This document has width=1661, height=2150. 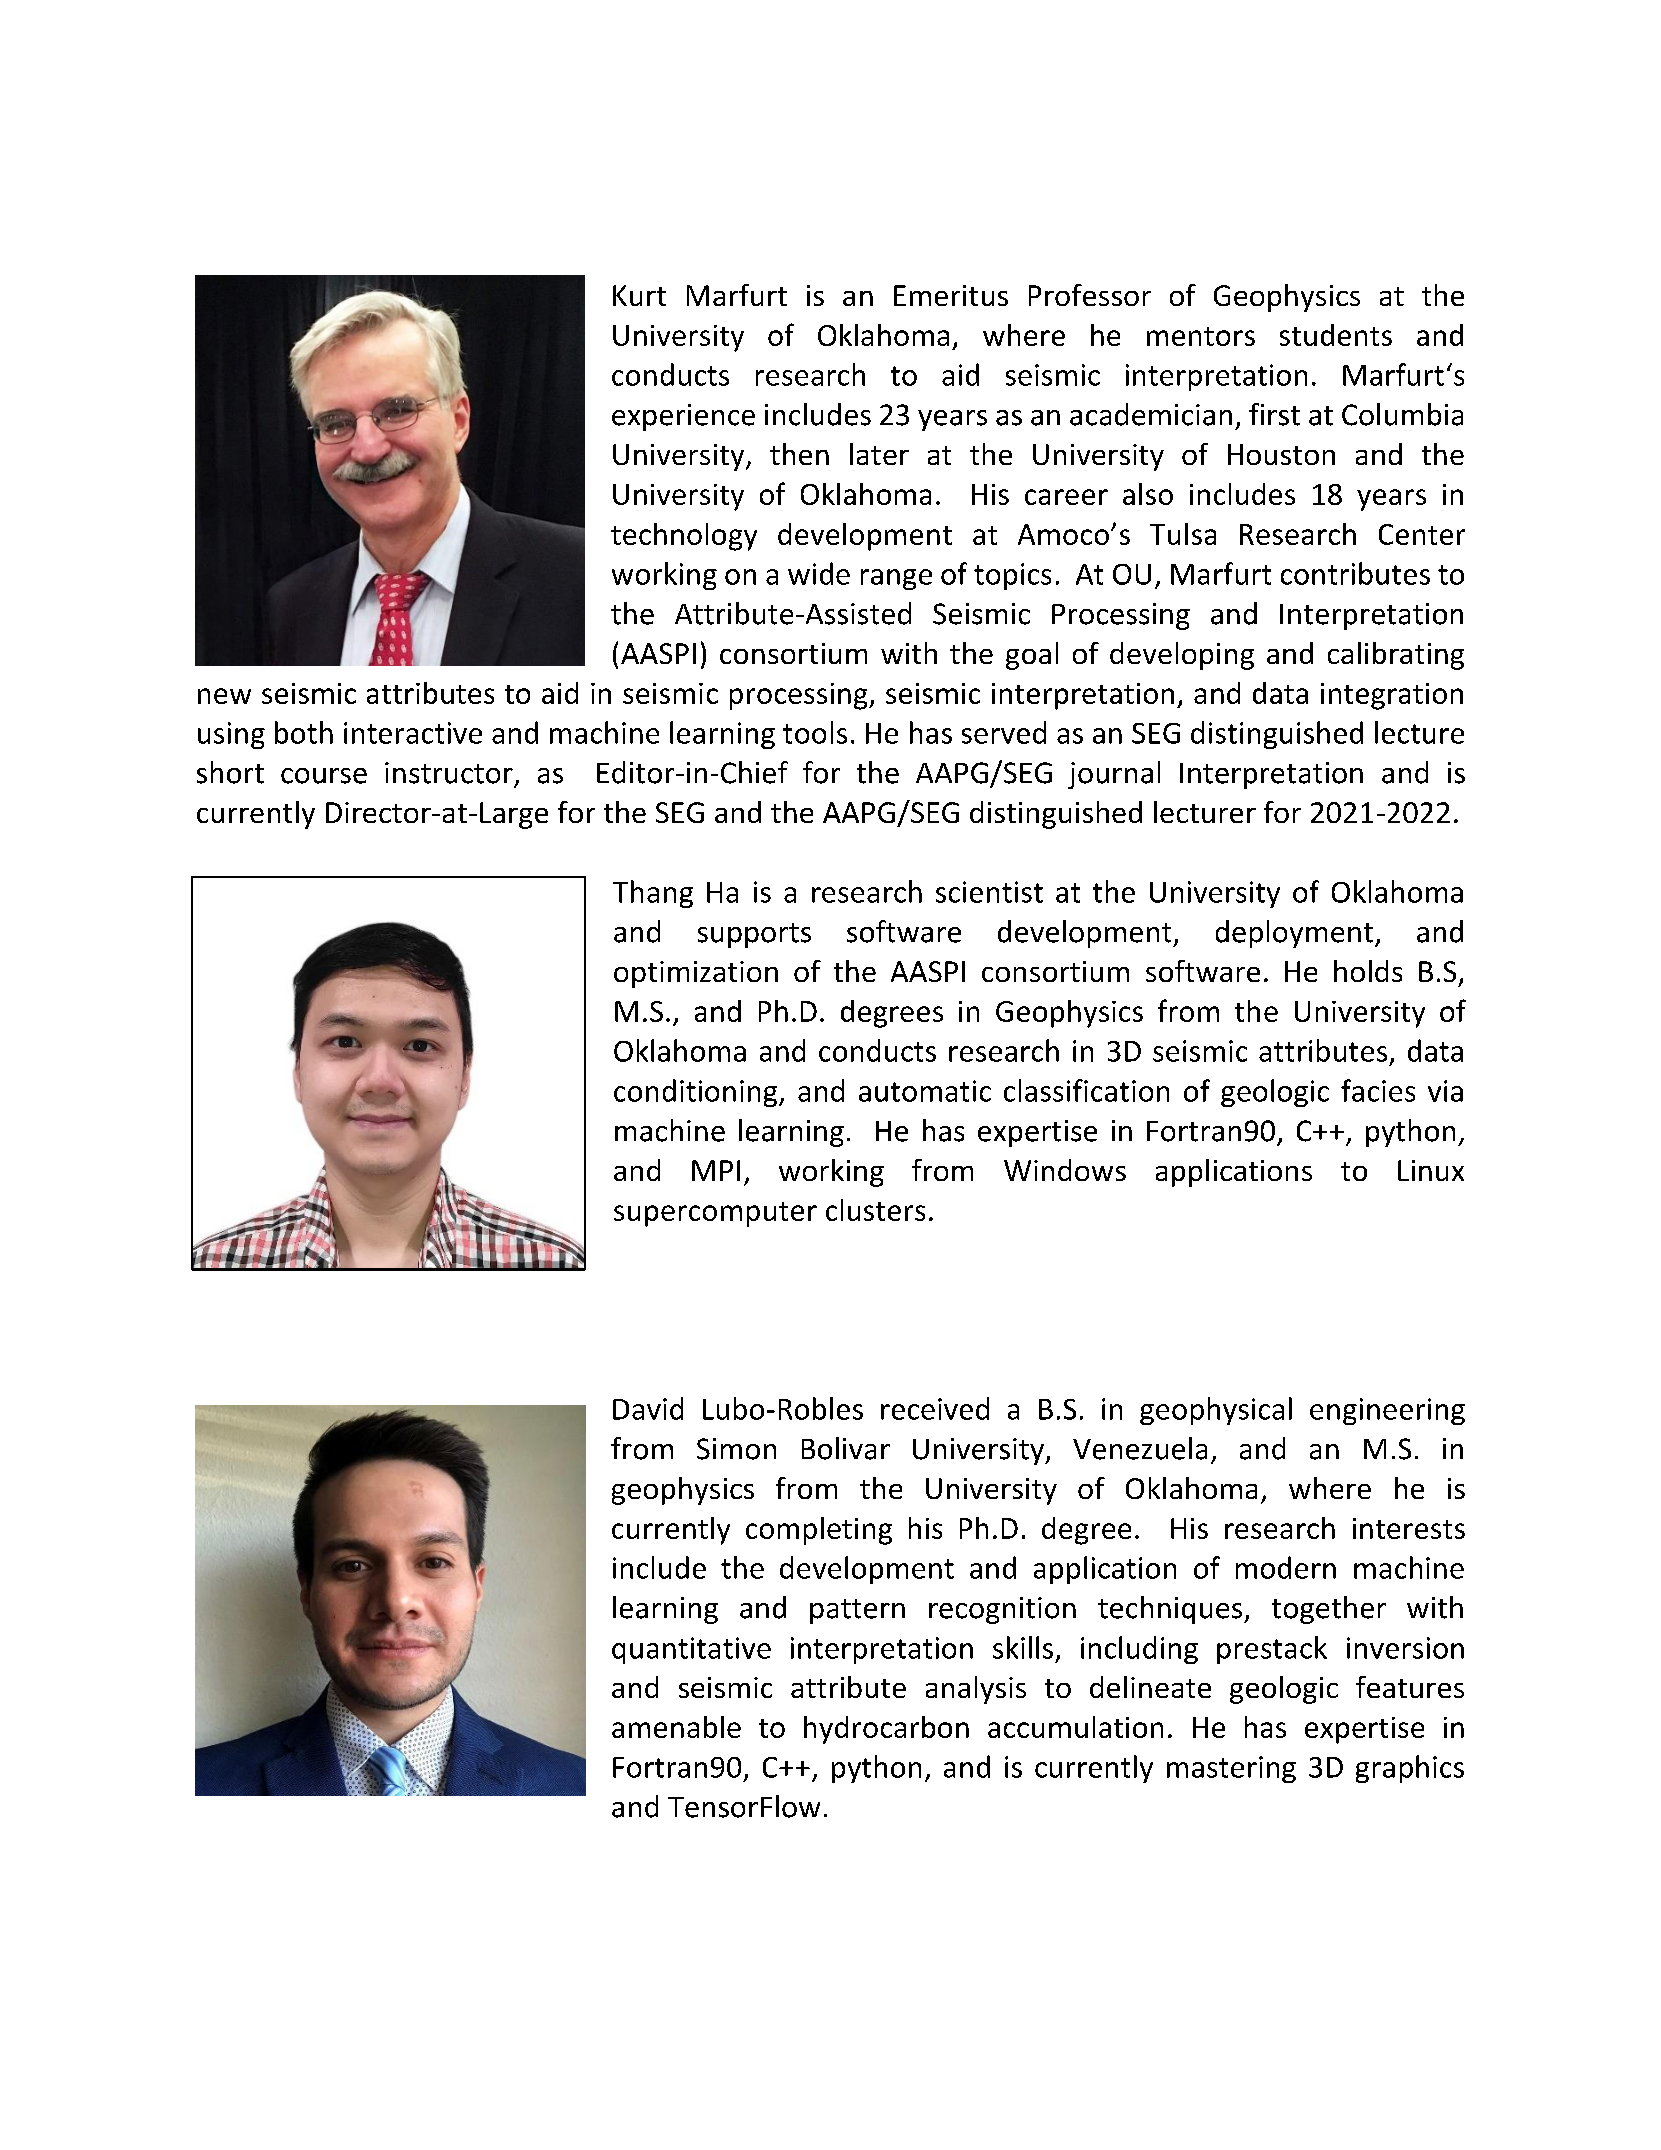 I want to click on students, so click(x=1336, y=335).
